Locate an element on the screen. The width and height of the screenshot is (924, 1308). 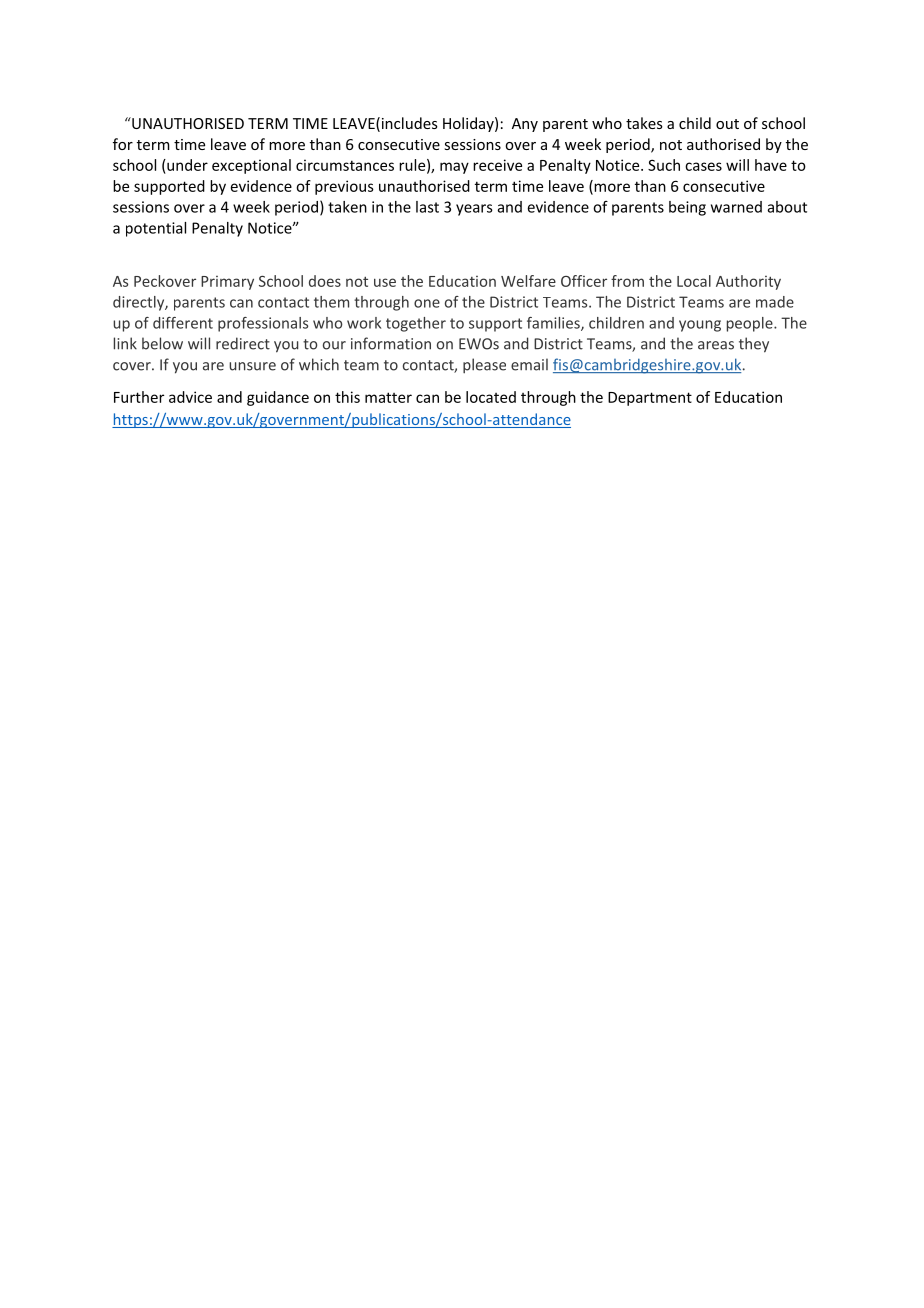
Local is located at coordinates (694, 281).
